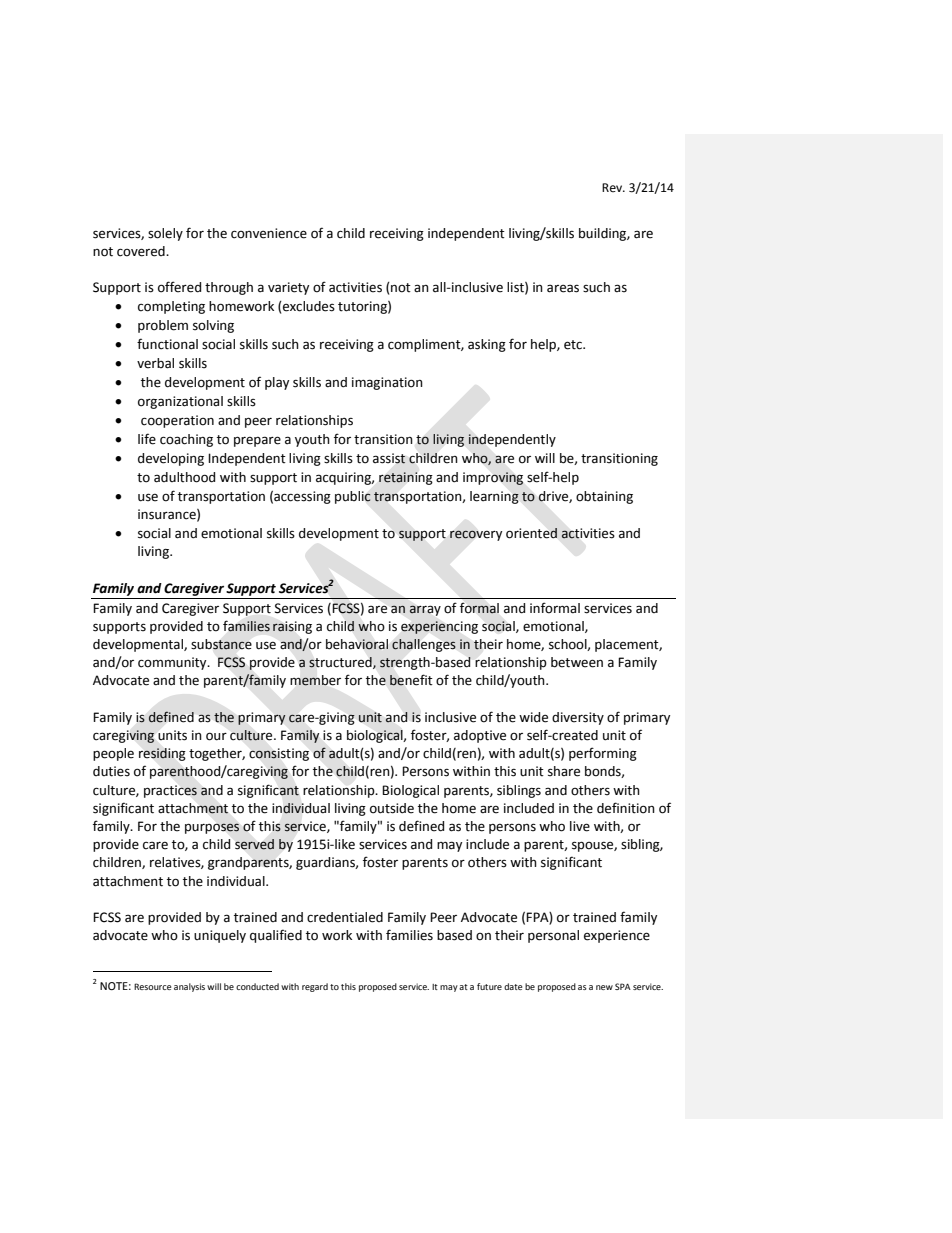 This screenshot has height=1233, width=952. What do you see at coordinates (171, 459) in the screenshot?
I see `developing` at bounding box center [171, 459].
